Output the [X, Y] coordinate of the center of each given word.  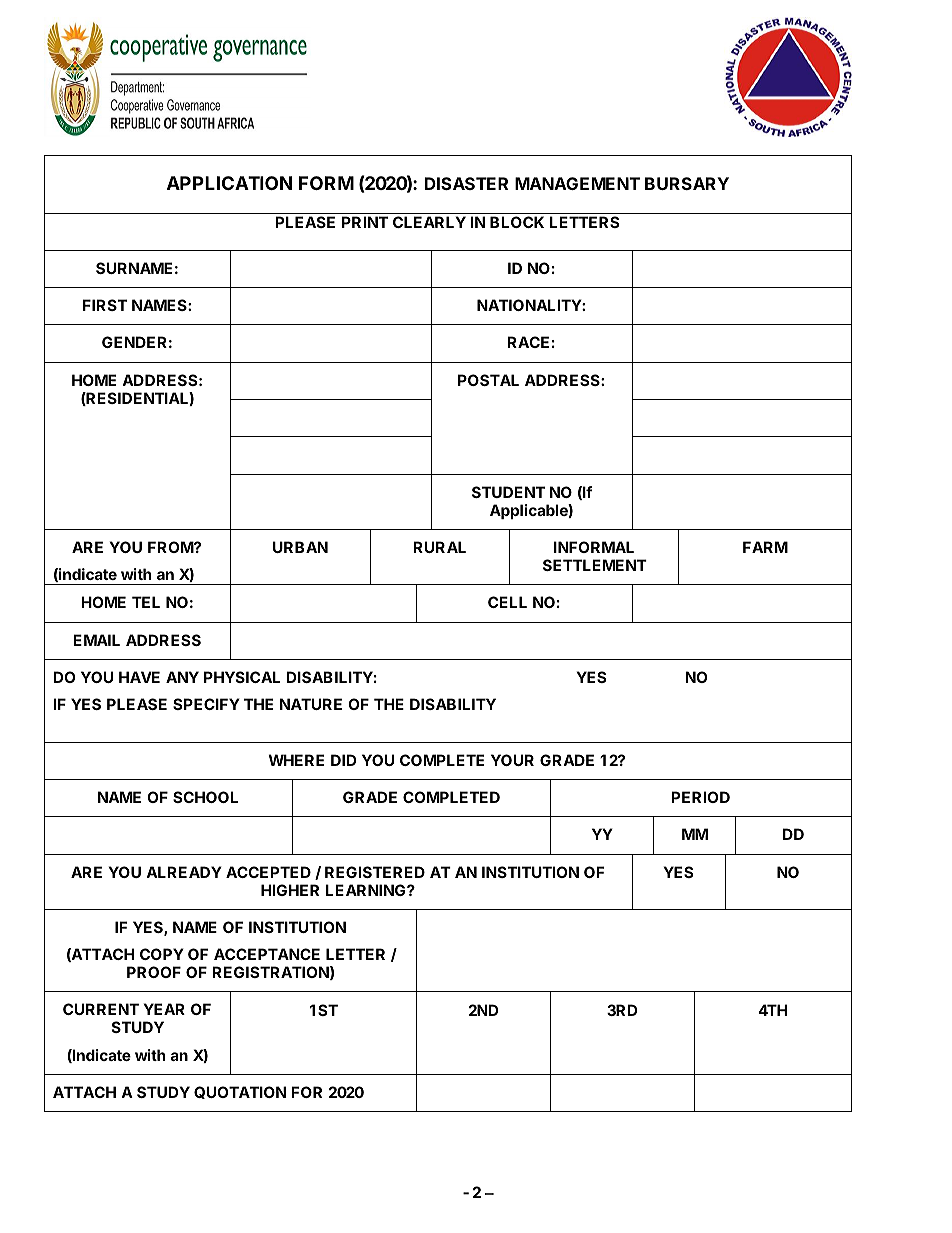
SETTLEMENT [595, 565]
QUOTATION [240, 1092]
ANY [182, 677]
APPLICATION [229, 183]
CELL [507, 602]
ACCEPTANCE [267, 954]
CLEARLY [429, 222]
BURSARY [687, 183]
